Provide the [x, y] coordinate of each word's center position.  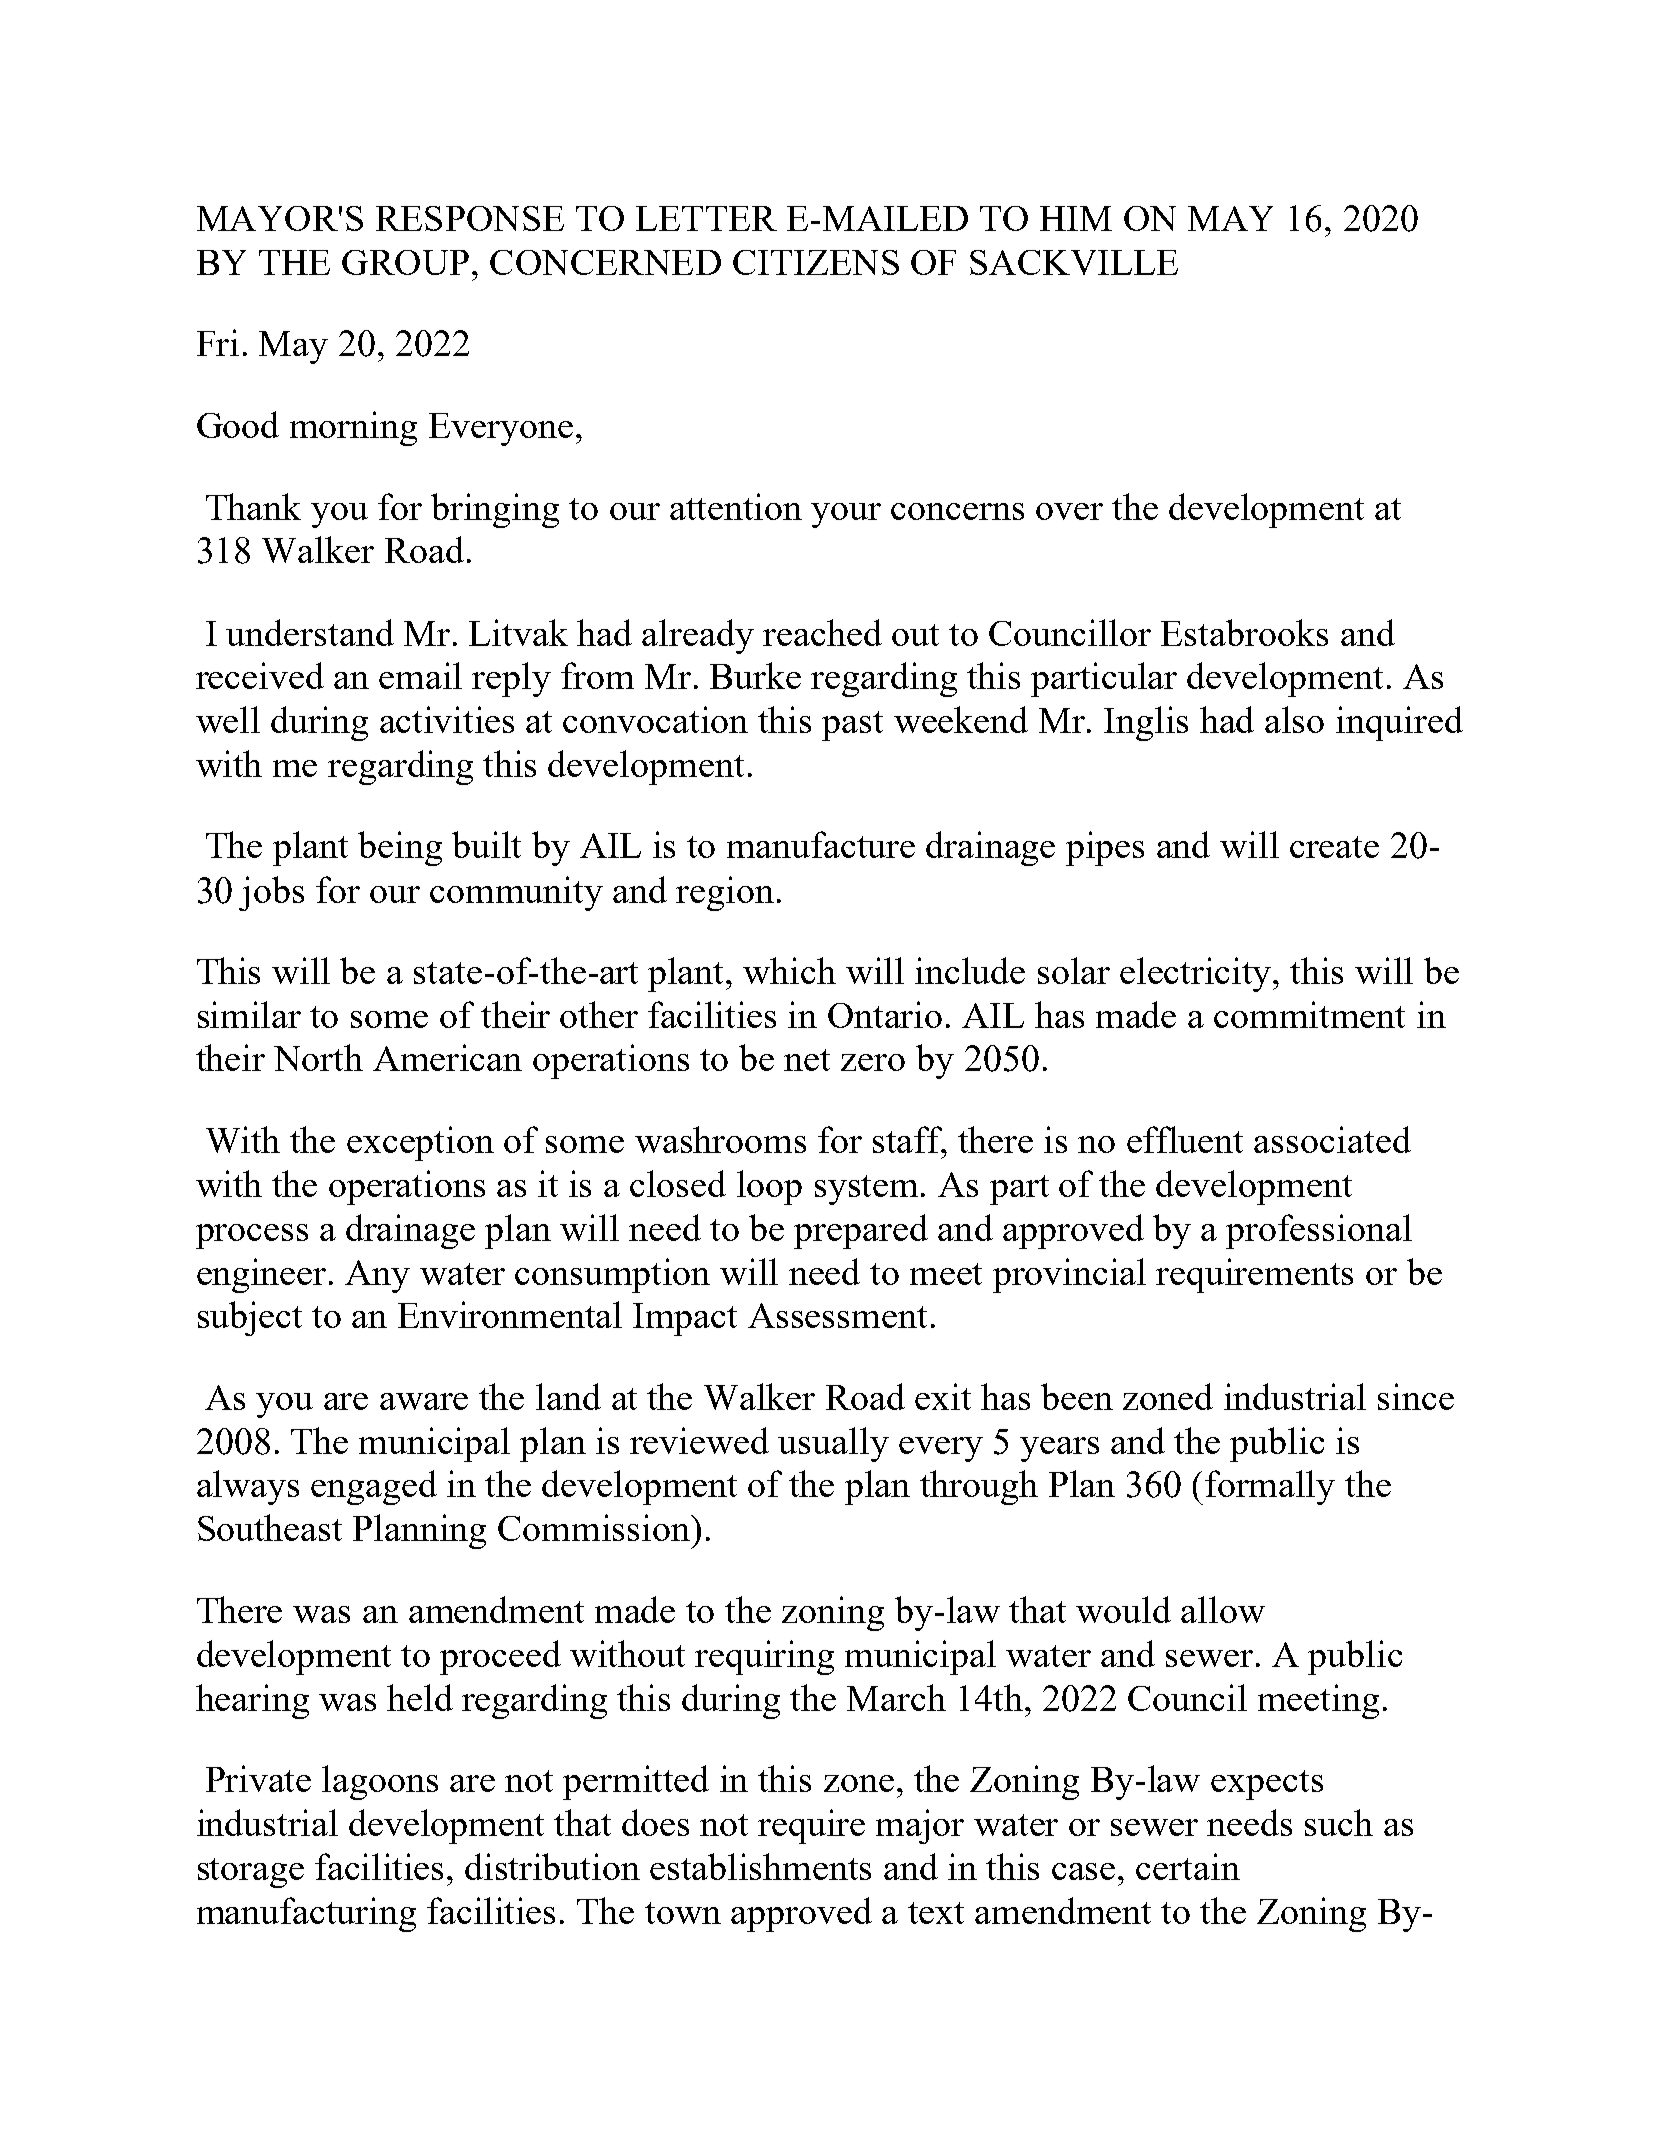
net [807, 1060]
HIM [1076, 218]
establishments [760, 1866]
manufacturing [306, 1914]
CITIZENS [816, 262]
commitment [1309, 1014]
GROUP [405, 262]
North [318, 1057]
